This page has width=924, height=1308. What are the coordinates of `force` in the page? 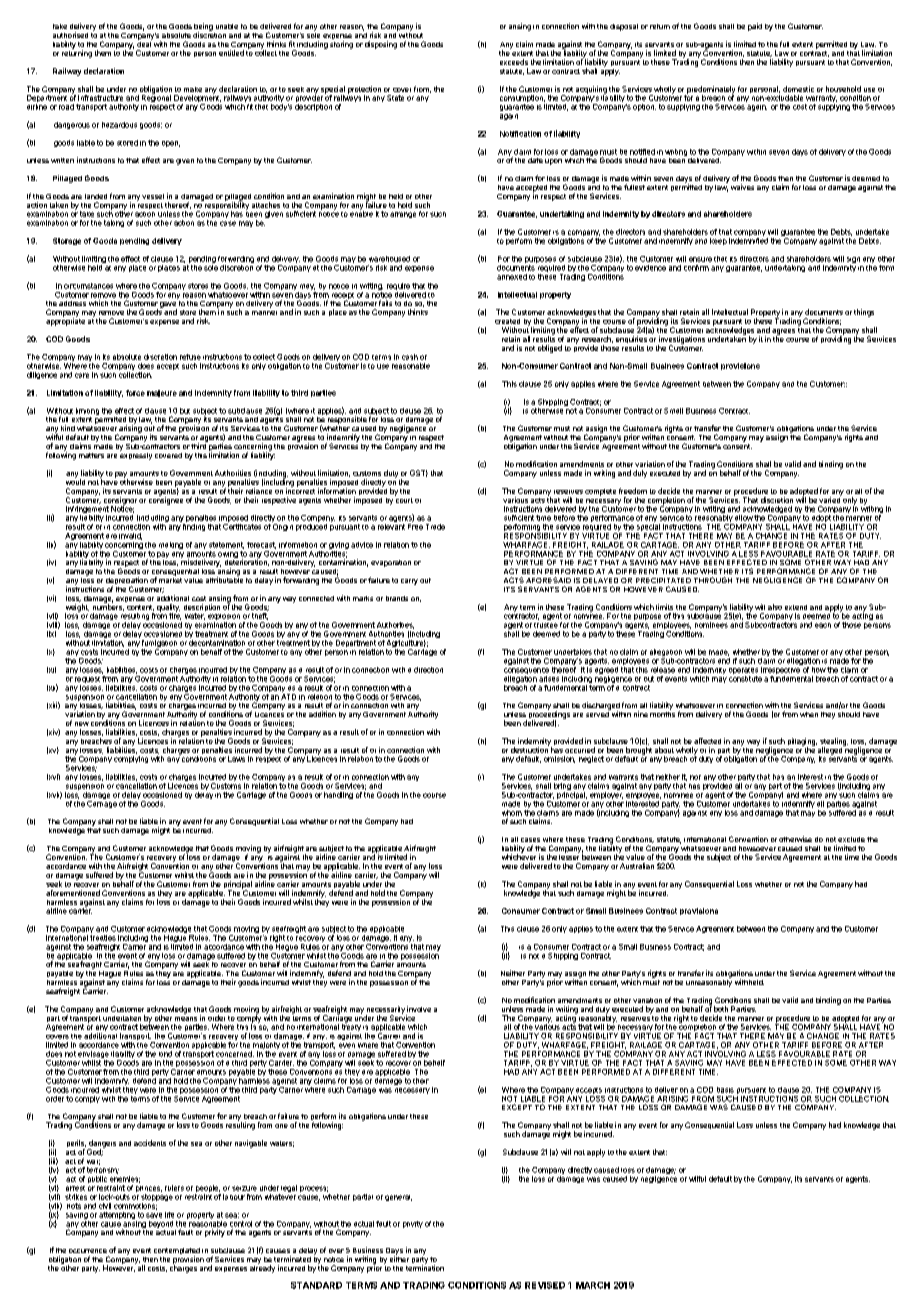 It's located at (135, 393).
